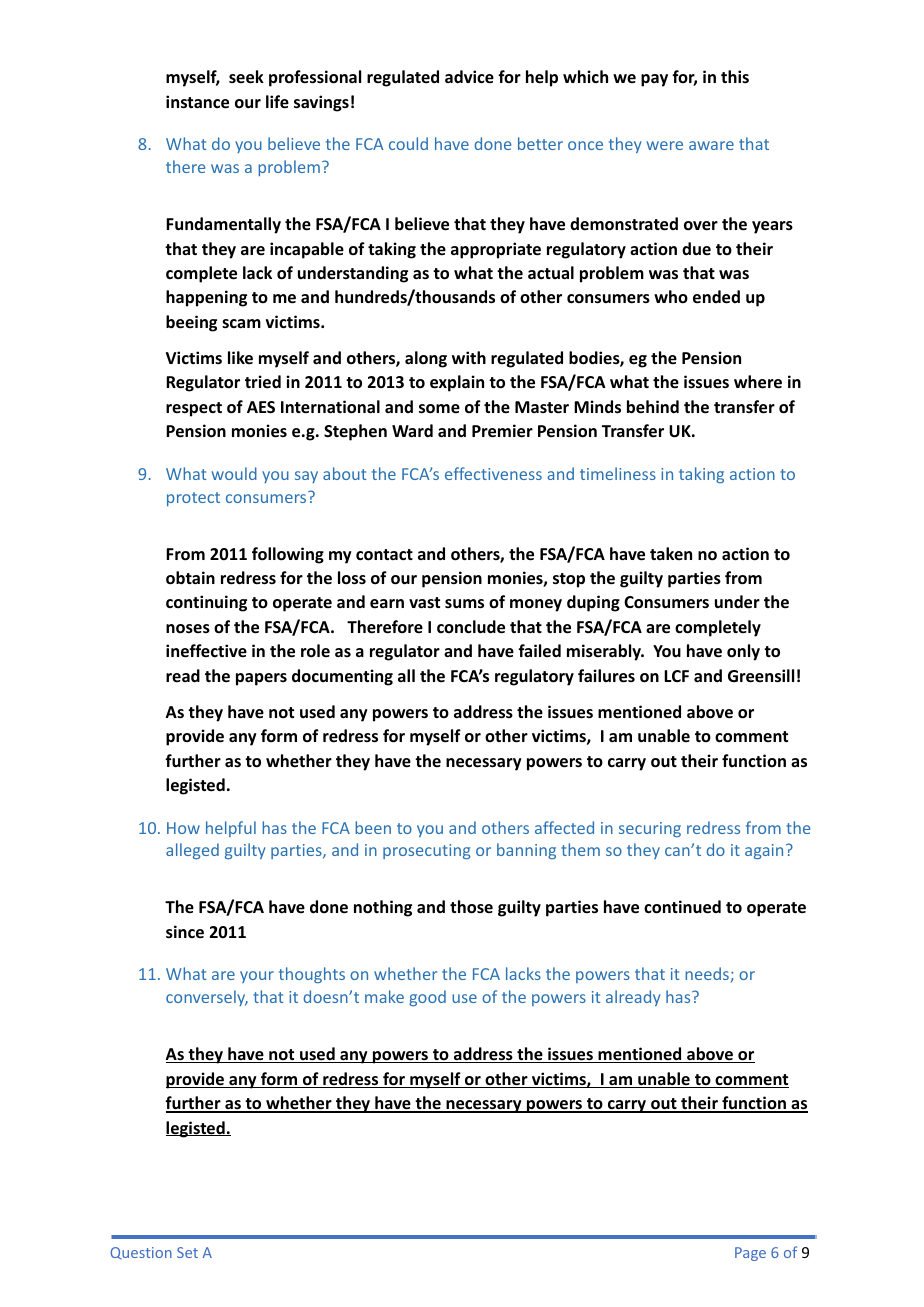  What do you see at coordinates (206, 651) in the screenshot?
I see `ineffective` at bounding box center [206, 651].
